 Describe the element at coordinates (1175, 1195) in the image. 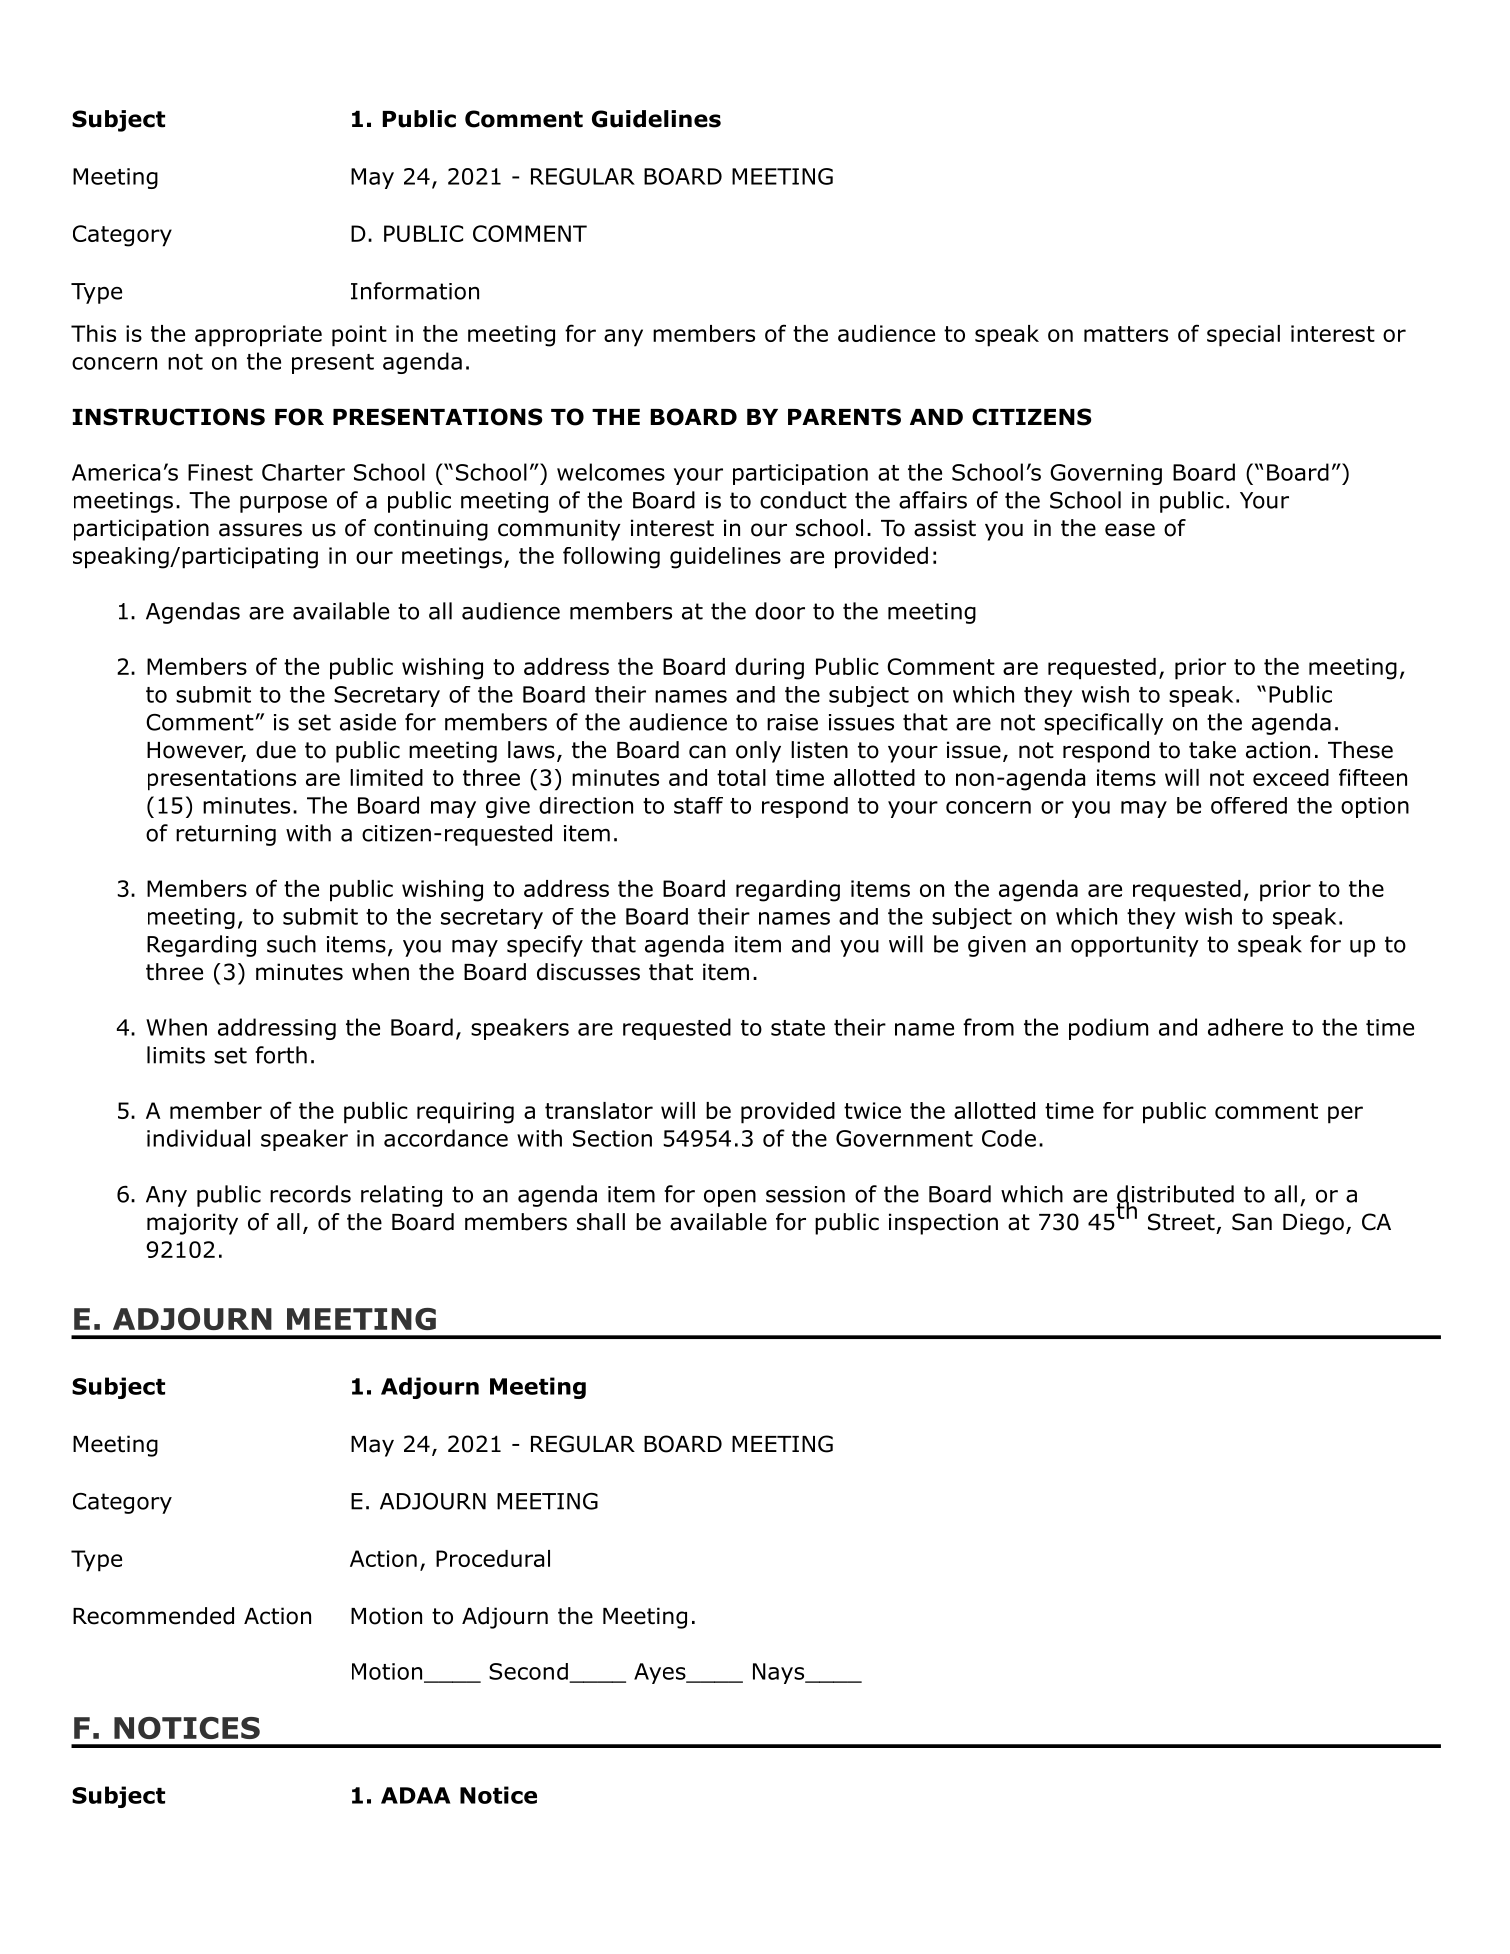

I see `distributed` at that location.
